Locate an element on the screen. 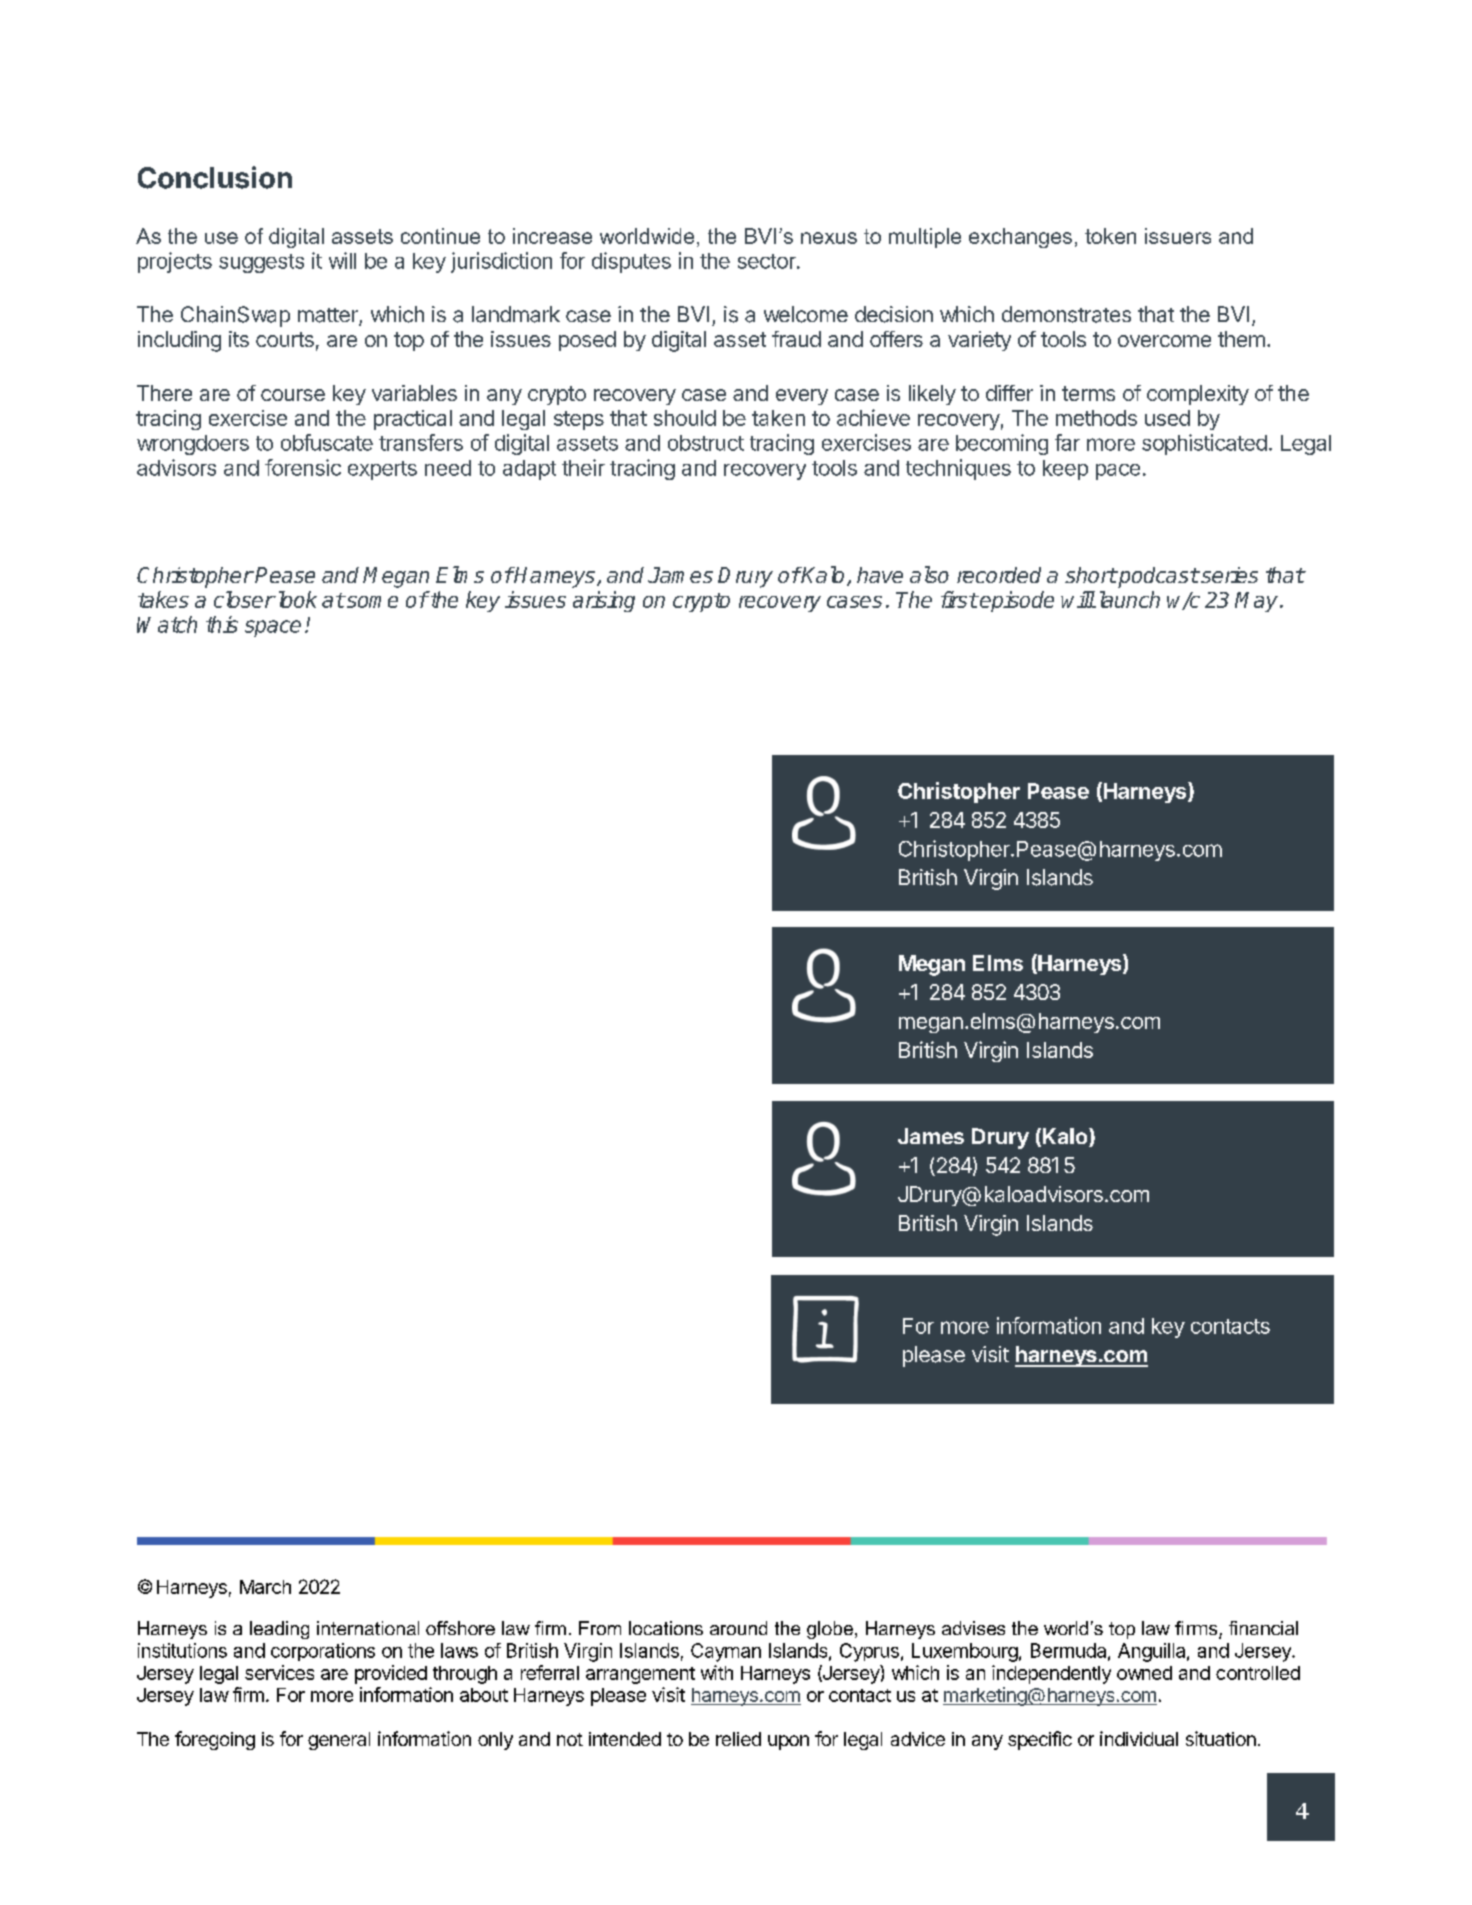 Image resolution: width=1472 pixels, height=1905 pixels. forensic is located at coordinates (303, 467).
